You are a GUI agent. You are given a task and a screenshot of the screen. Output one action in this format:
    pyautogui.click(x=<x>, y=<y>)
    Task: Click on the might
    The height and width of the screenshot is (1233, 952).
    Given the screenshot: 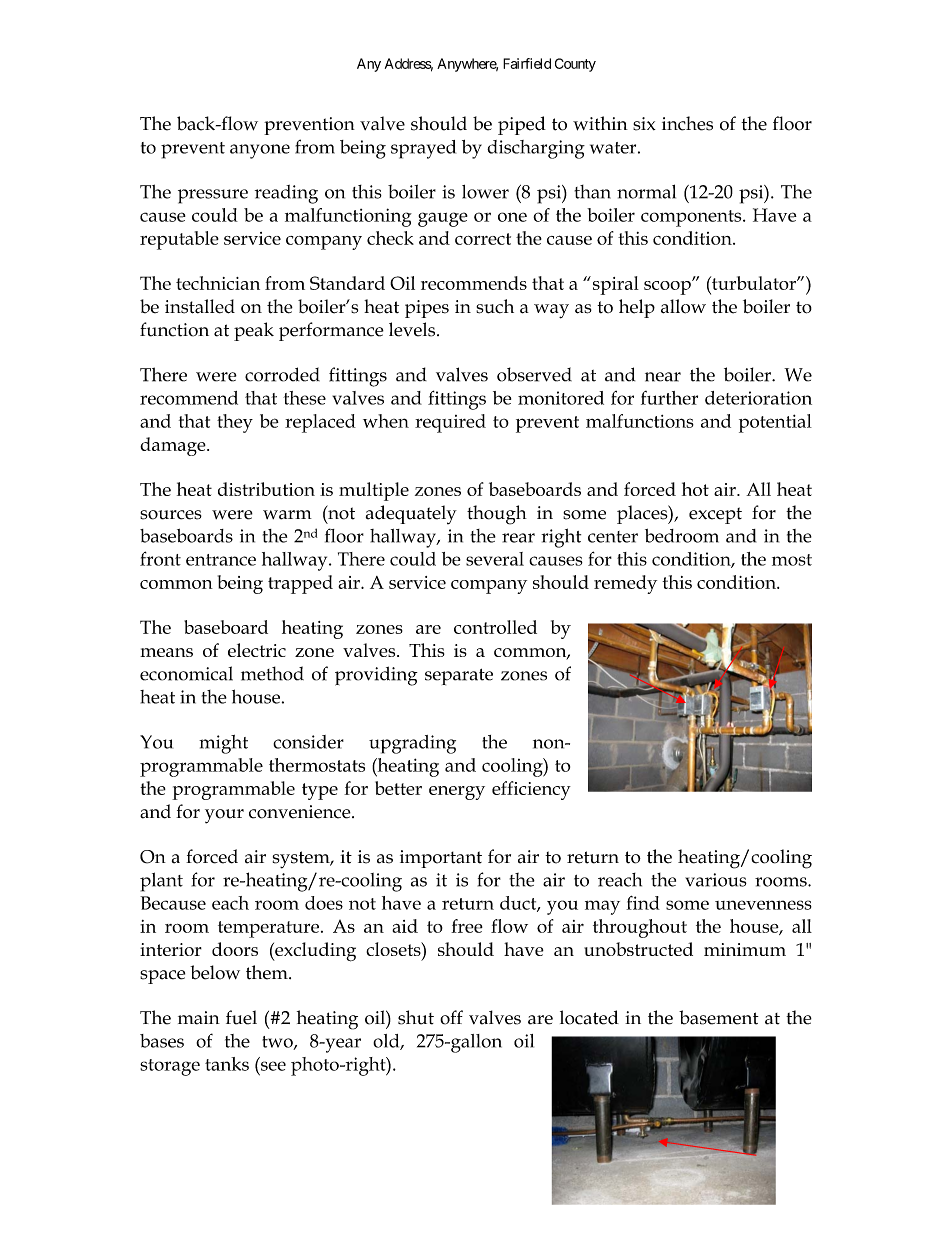 What is the action you would take?
    pyautogui.click(x=223, y=744)
